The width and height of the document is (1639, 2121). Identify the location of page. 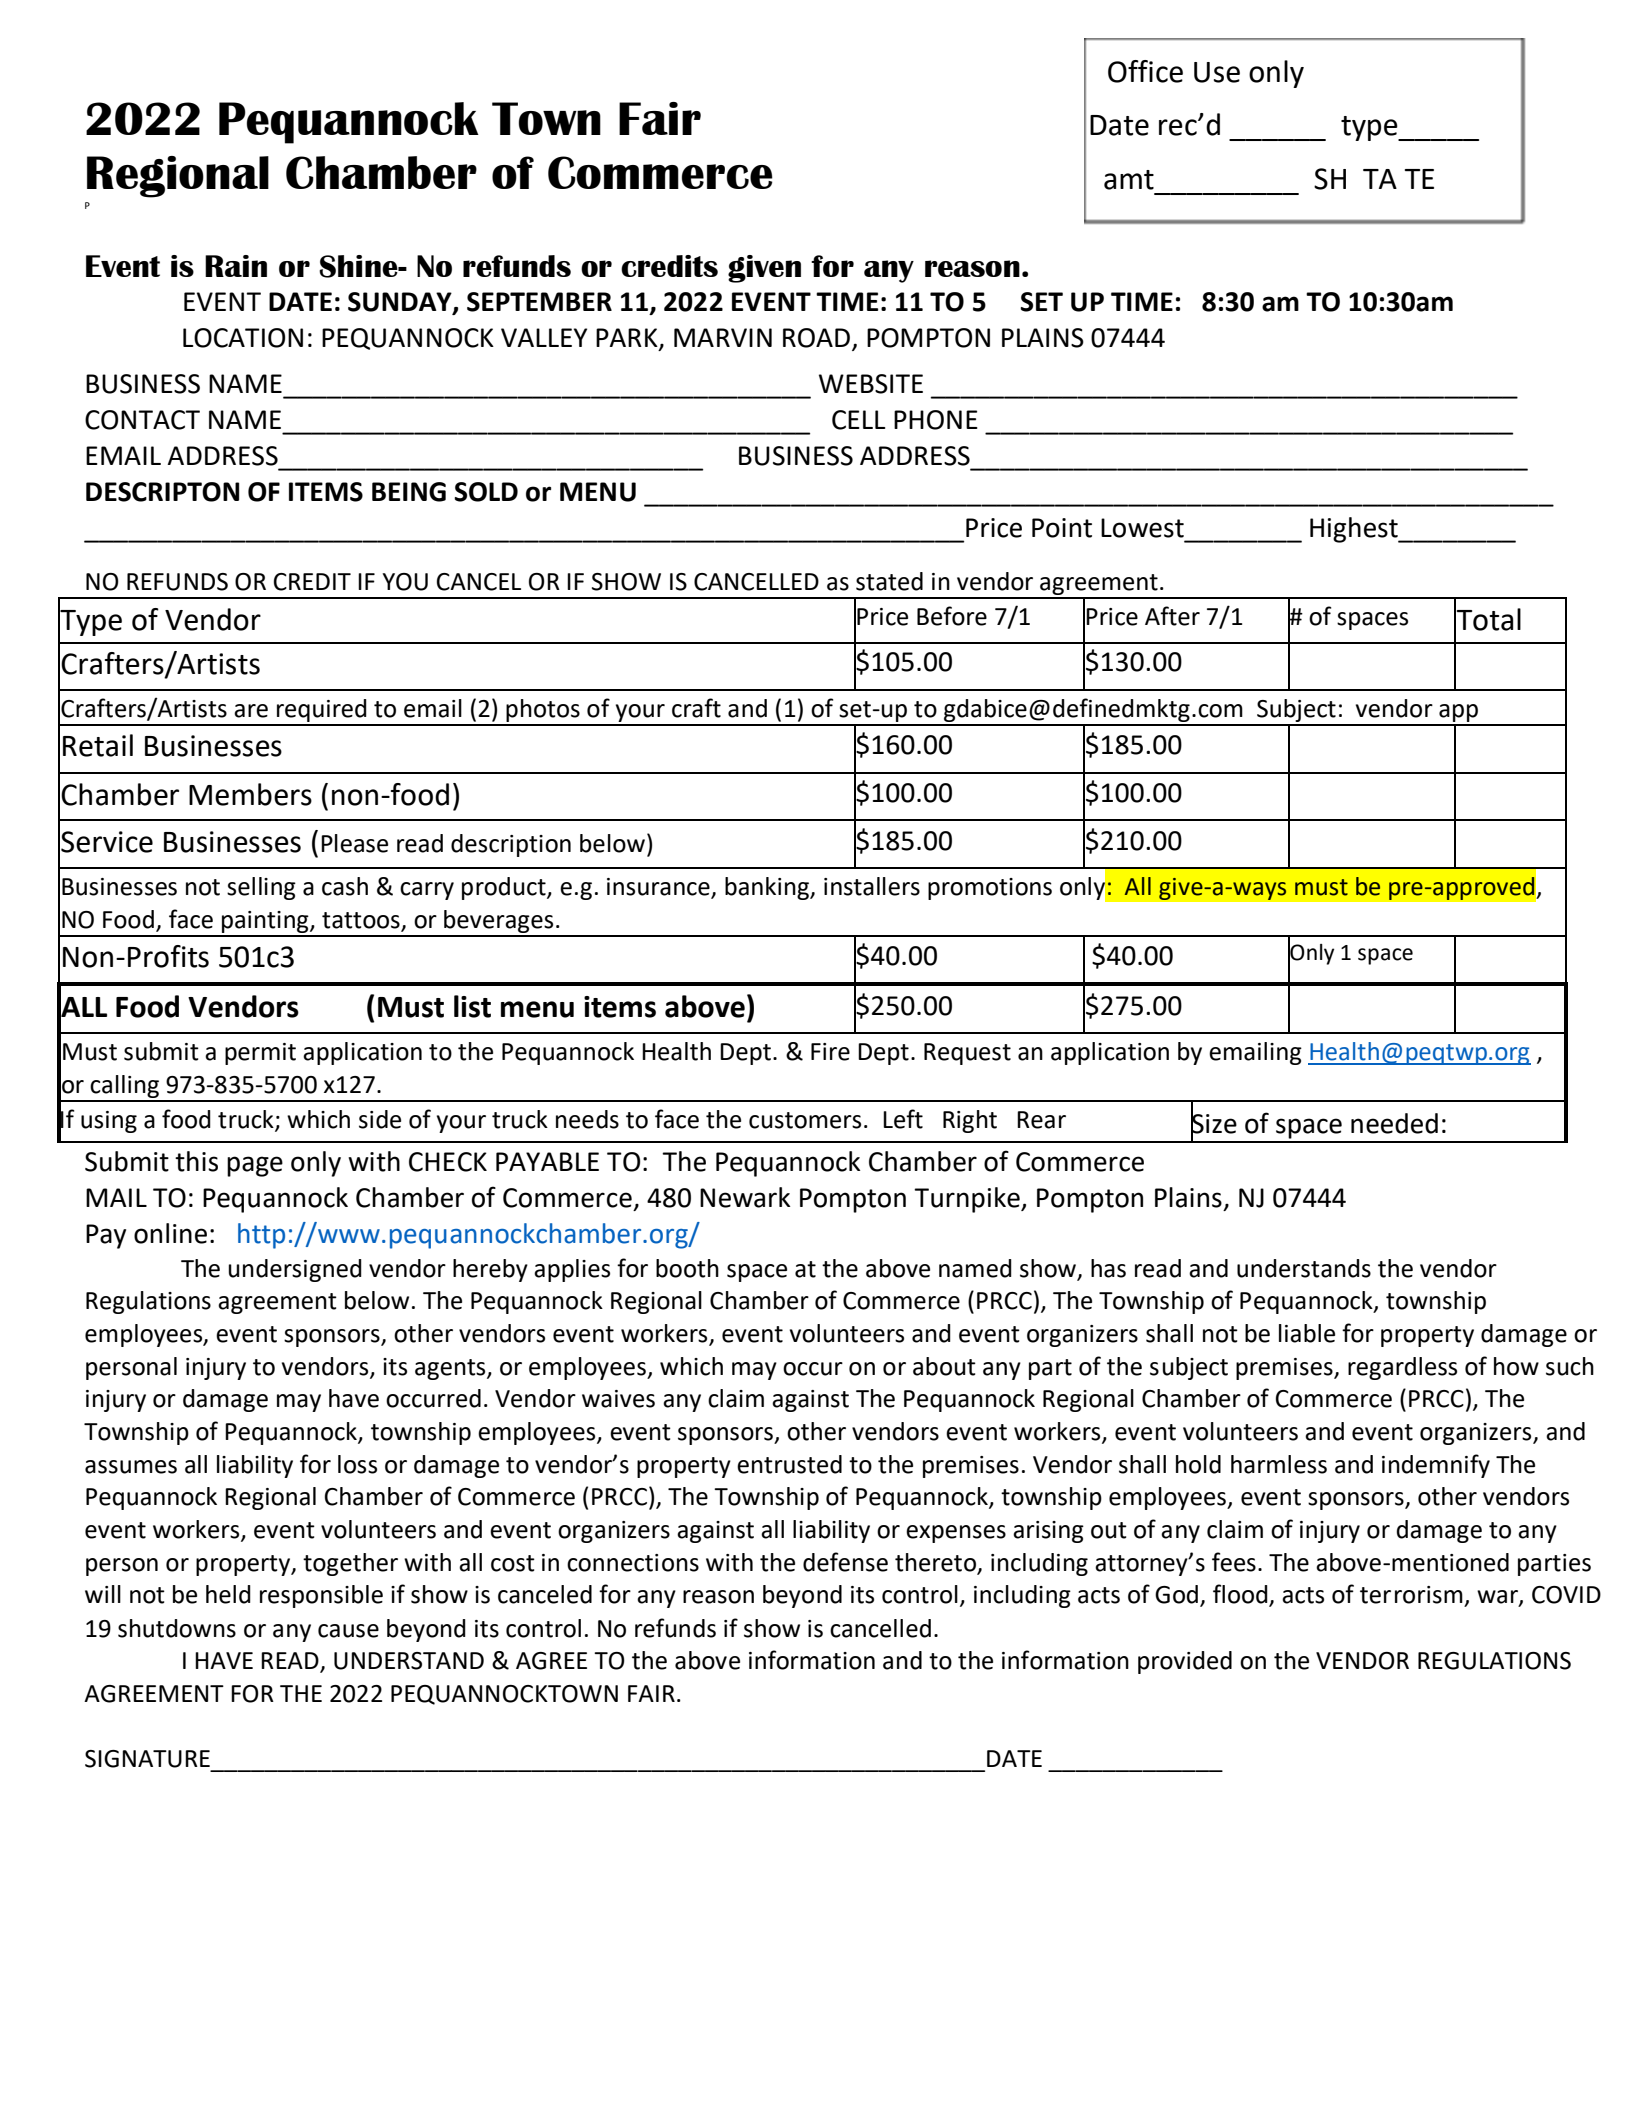
(255, 1166).
